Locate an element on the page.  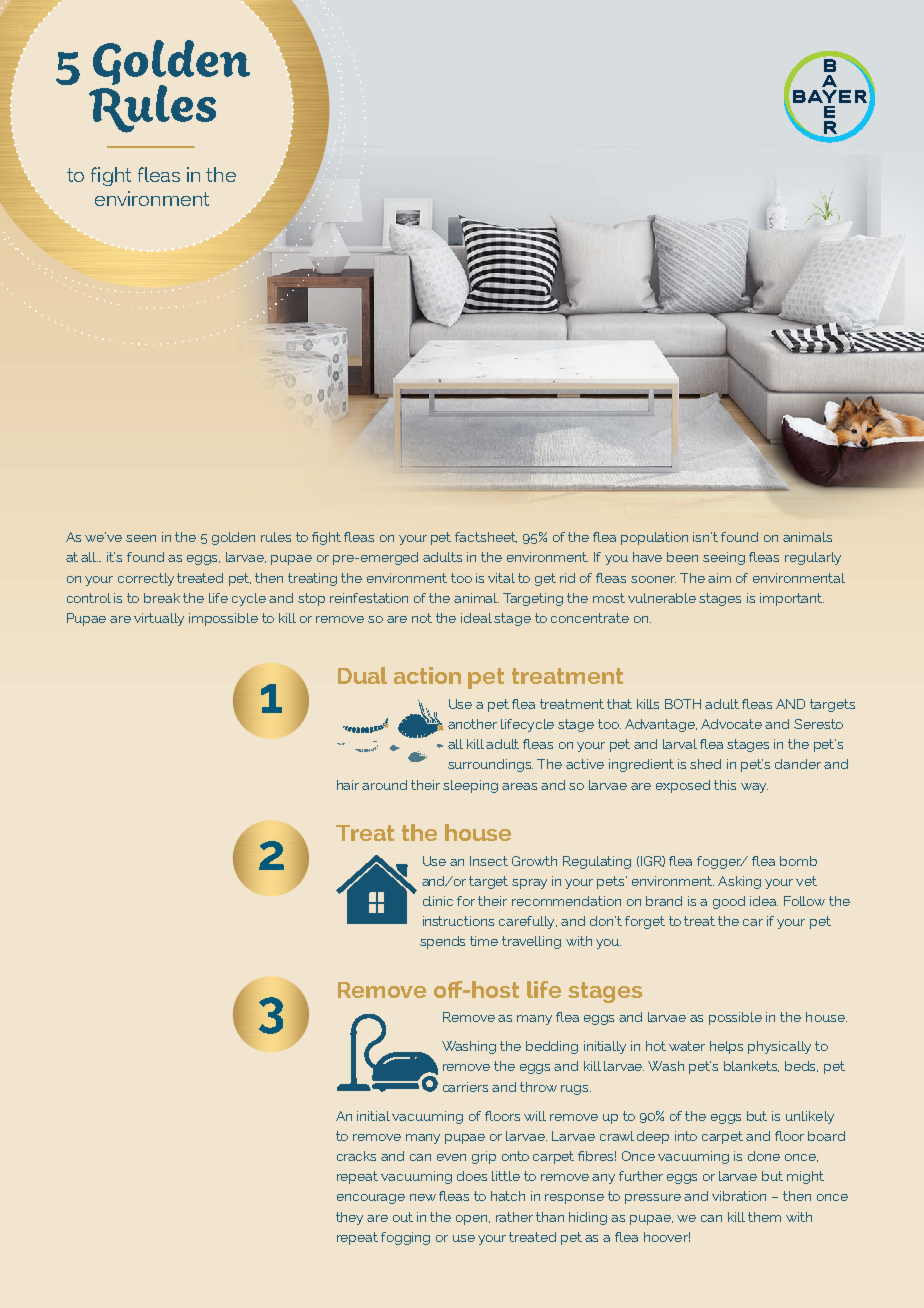
vital is located at coordinates (501, 578).
